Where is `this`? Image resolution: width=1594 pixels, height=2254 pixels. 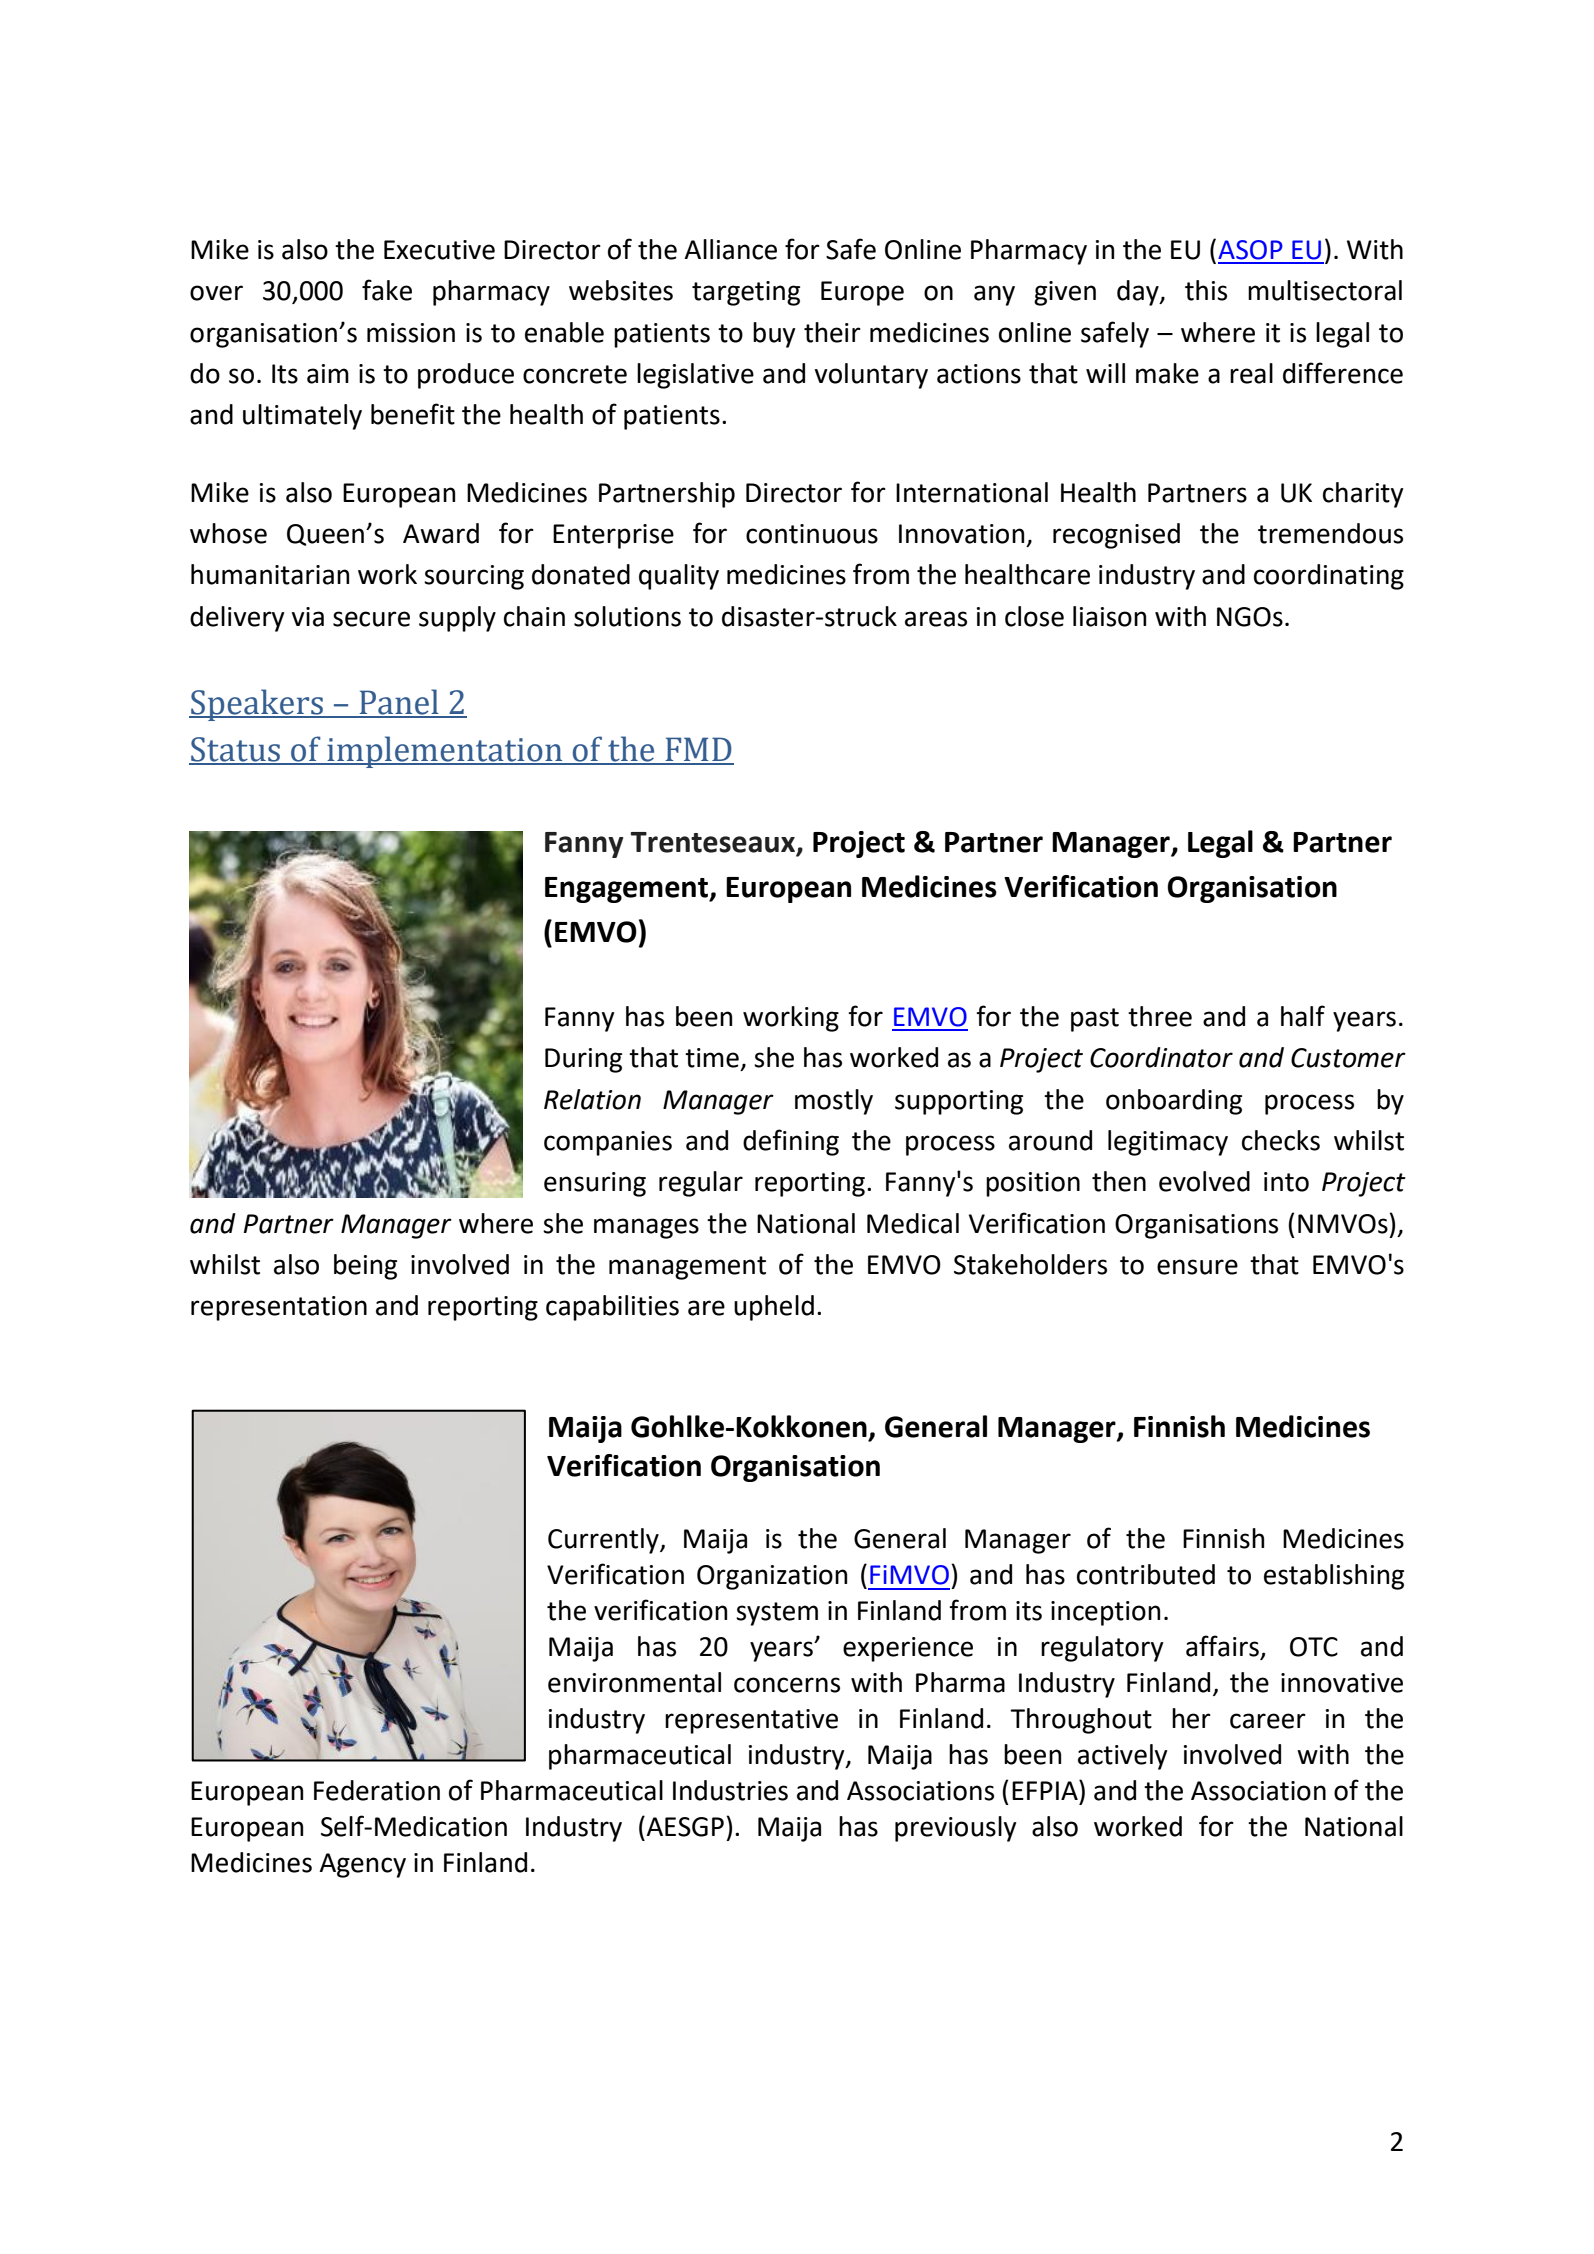 this is located at coordinates (1206, 290).
